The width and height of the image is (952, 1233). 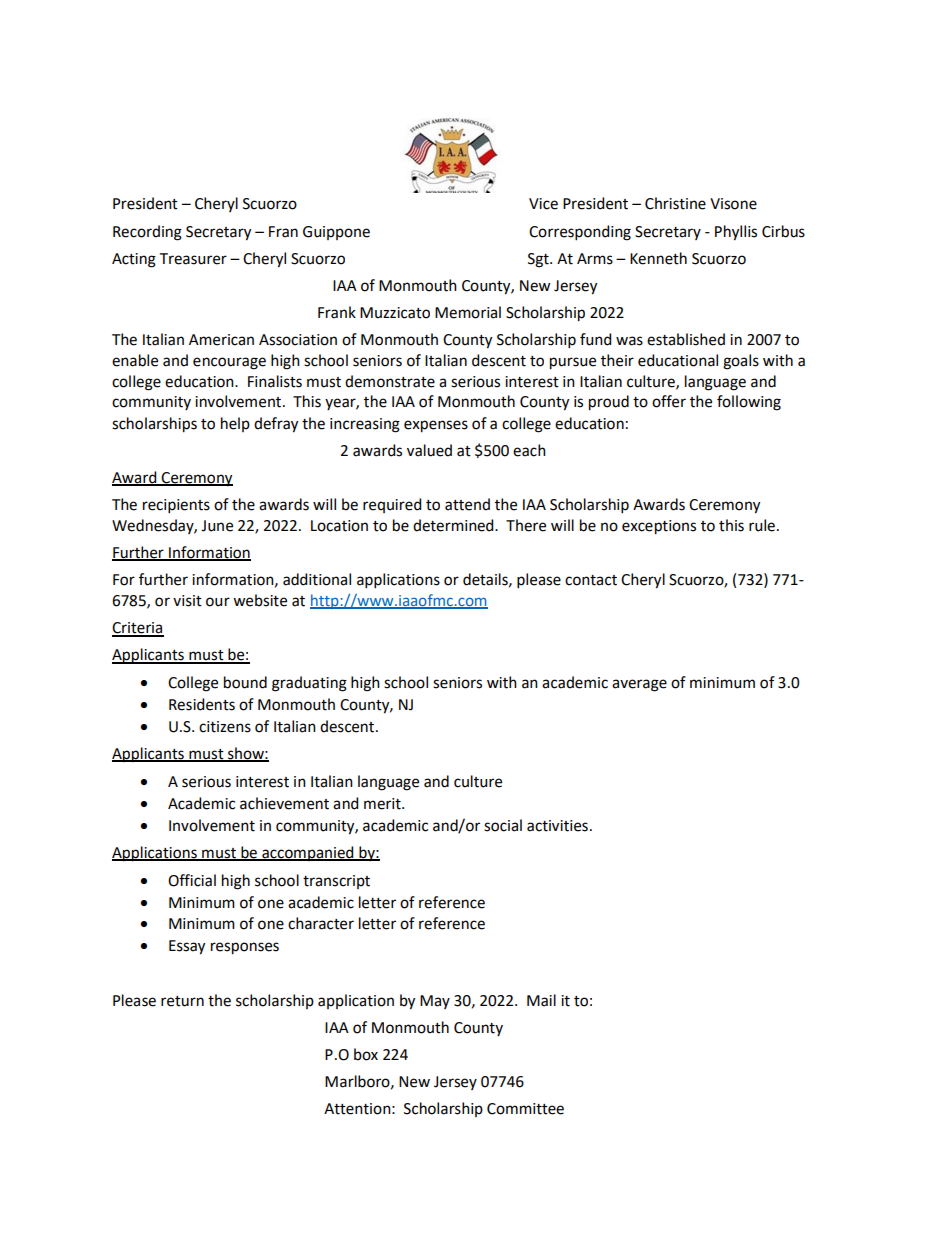 What do you see at coordinates (525, 1109) in the image?
I see `Committee` at bounding box center [525, 1109].
